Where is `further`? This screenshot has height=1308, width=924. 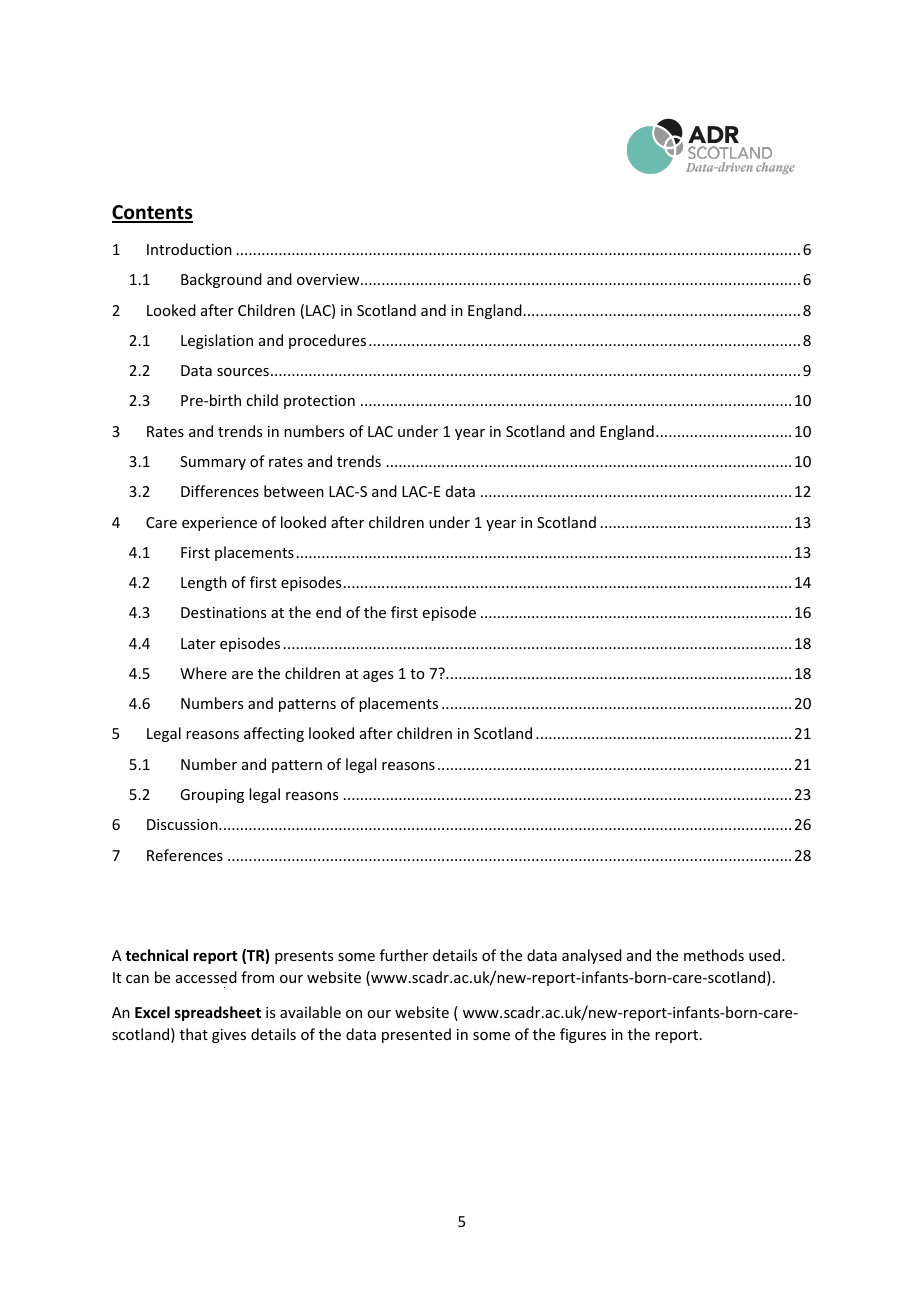 further is located at coordinates (404, 955).
